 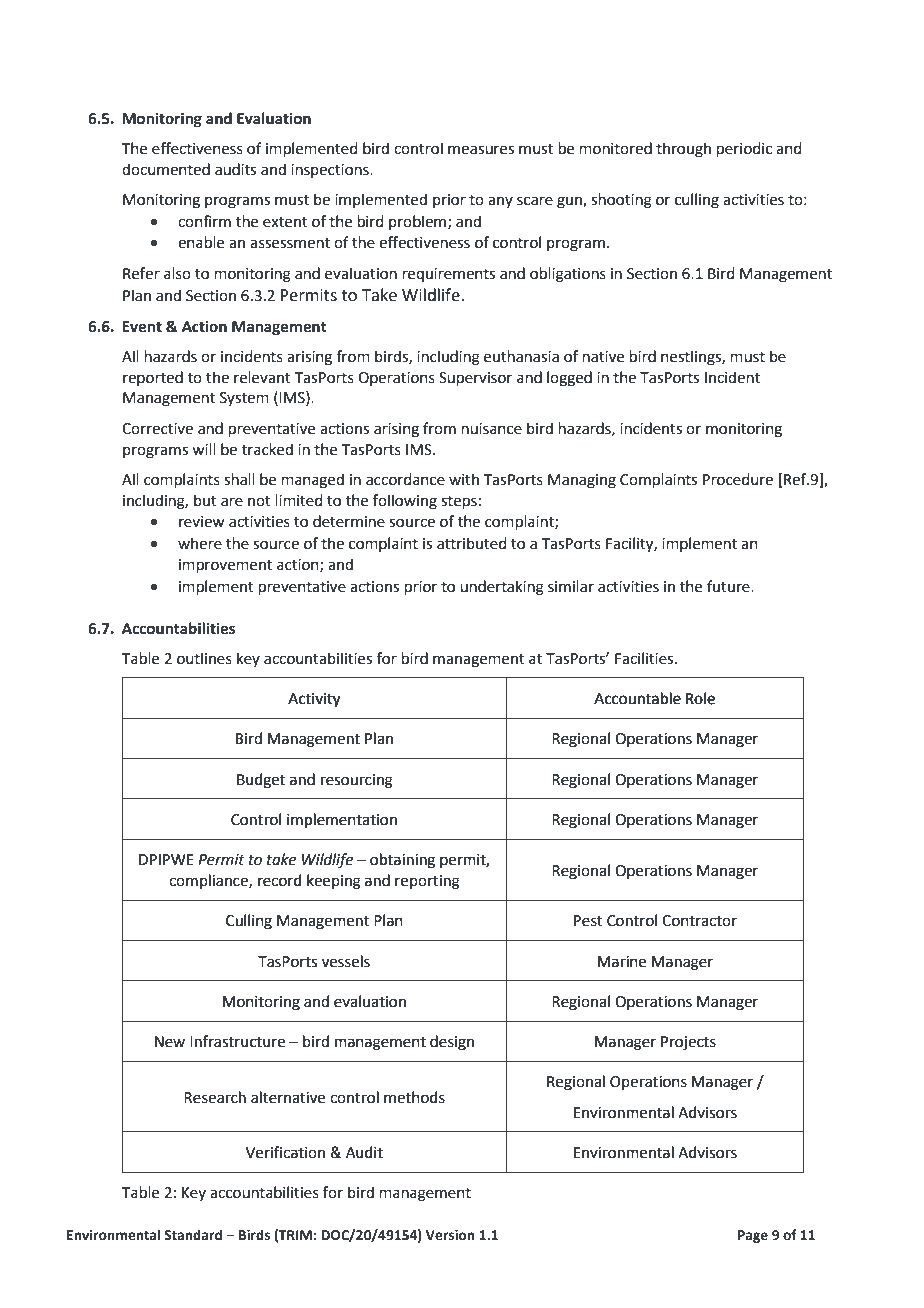 I want to click on compliance, so click(x=209, y=881).
